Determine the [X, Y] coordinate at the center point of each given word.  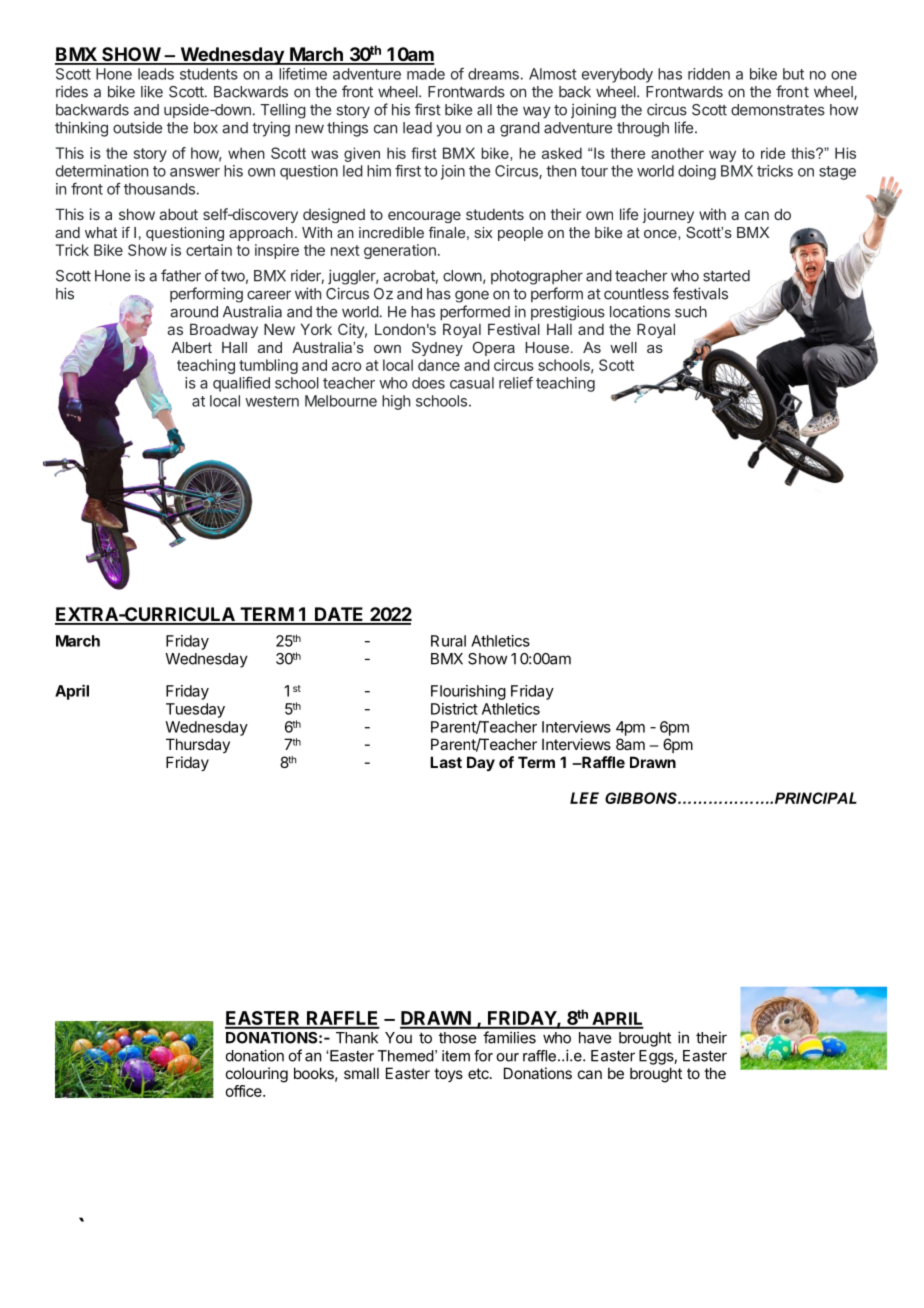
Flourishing [468, 692]
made [426, 74]
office [245, 1091]
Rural [448, 641]
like [152, 91]
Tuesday [195, 710]
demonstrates [778, 110]
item [456, 1056]
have [595, 1038]
